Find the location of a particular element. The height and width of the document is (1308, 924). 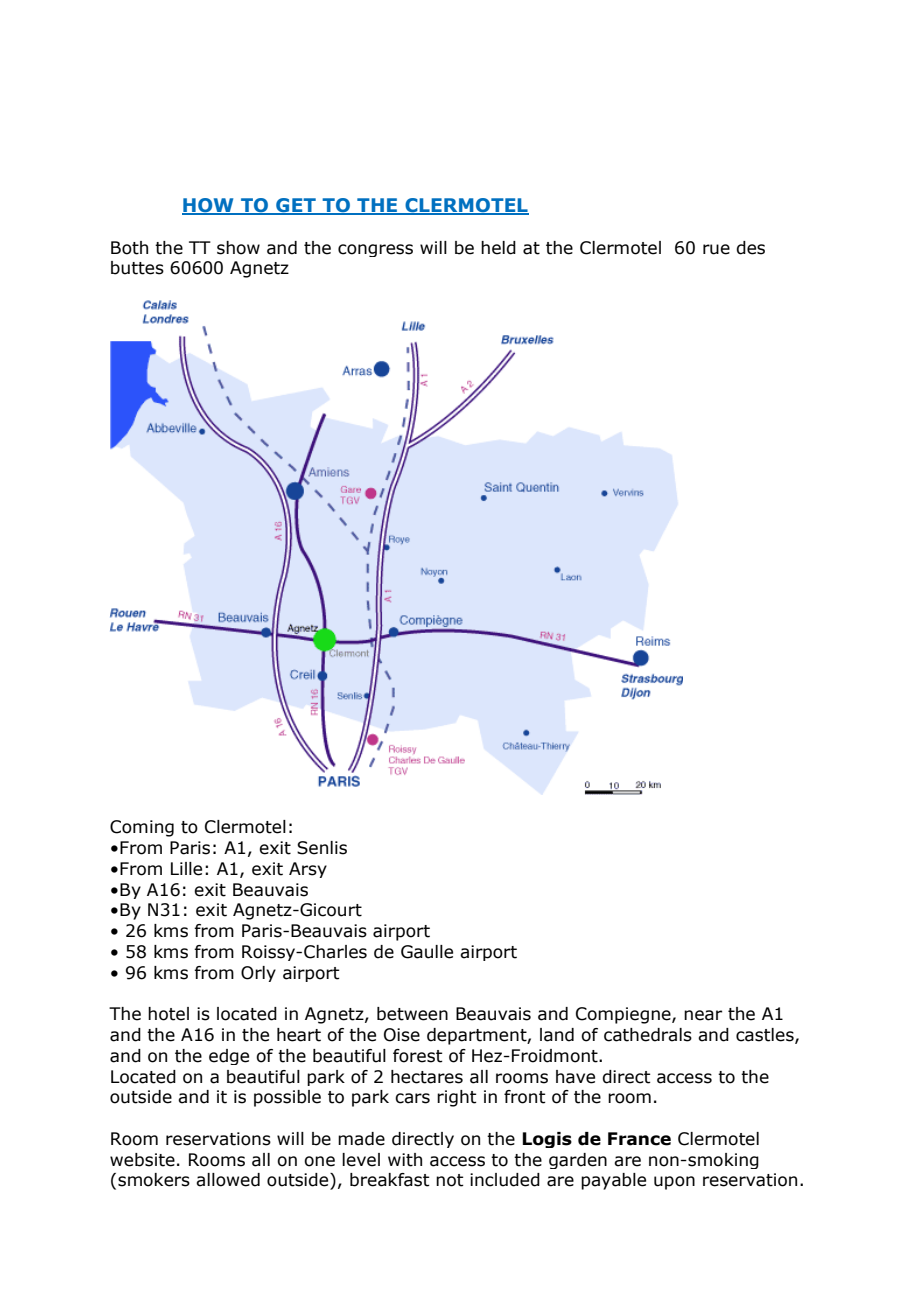

Gaulle is located at coordinates (427, 952).
